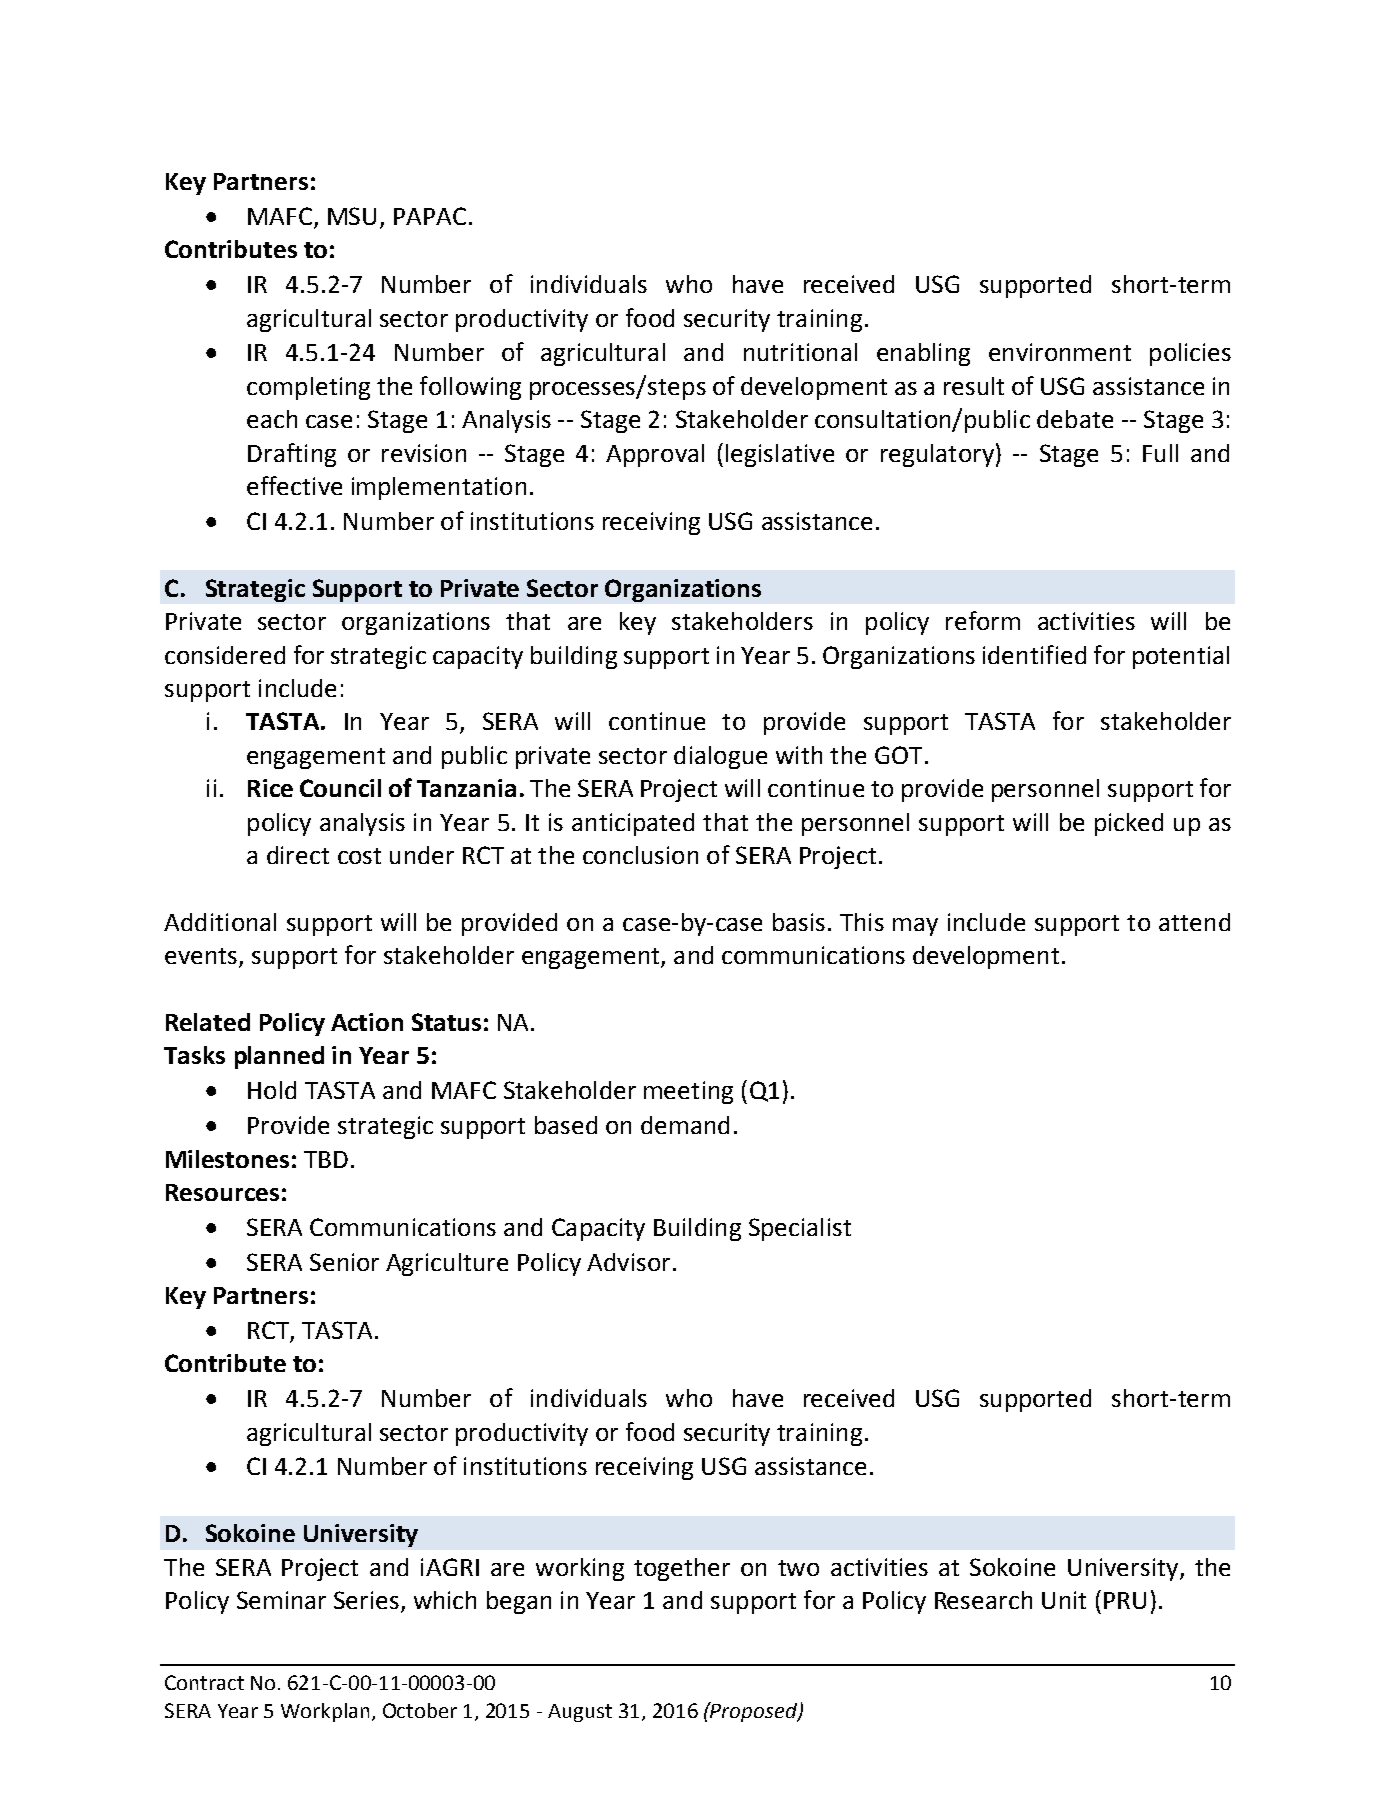 This document has width=1396, height=1806. What do you see at coordinates (1194, 922) in the document?
I see `attend` at bounding box center [1194, 922].
